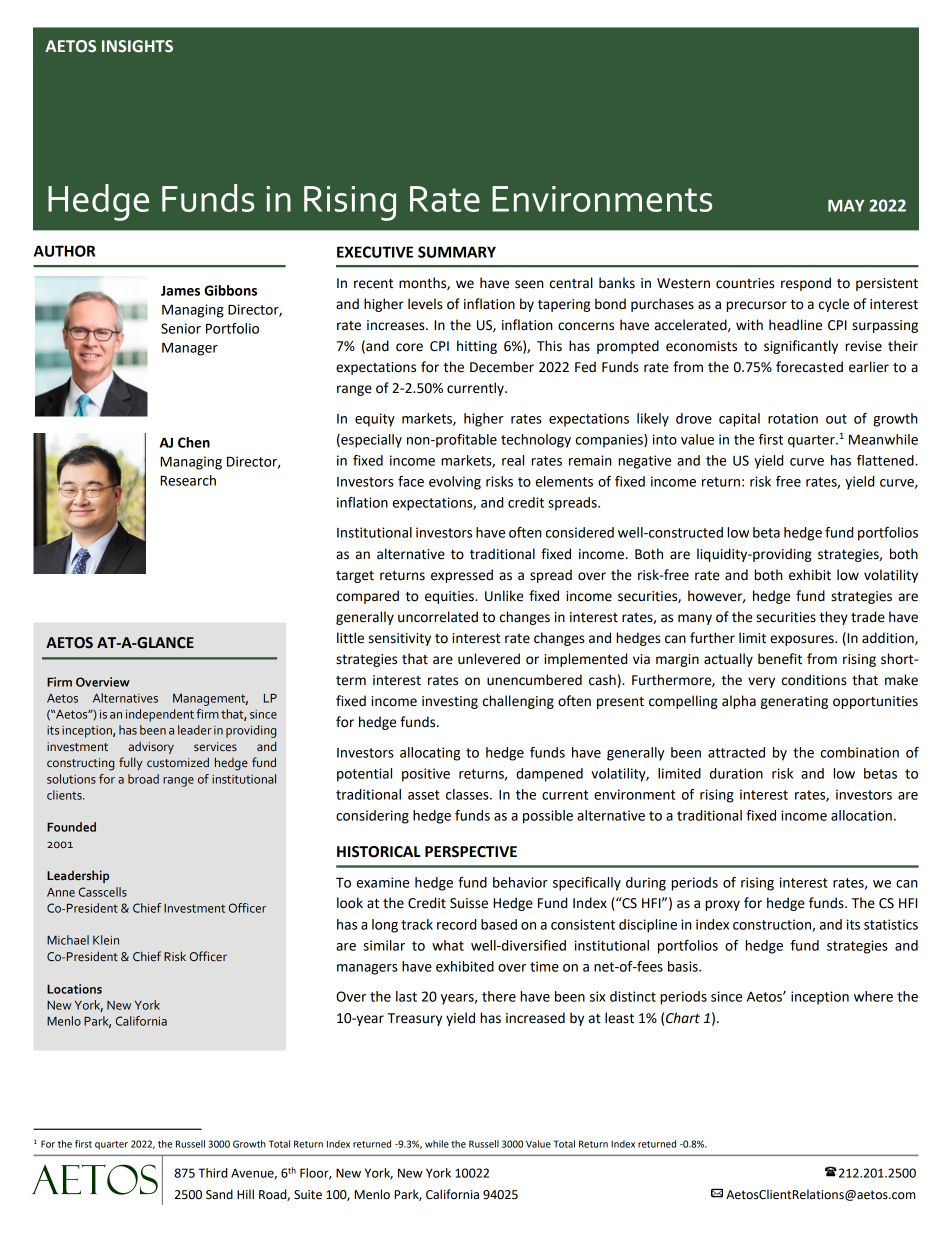 The image size is (952, 1233). Describe the element at coordinates (151, 747) in the screenshot. I see `advisory` at that location.
